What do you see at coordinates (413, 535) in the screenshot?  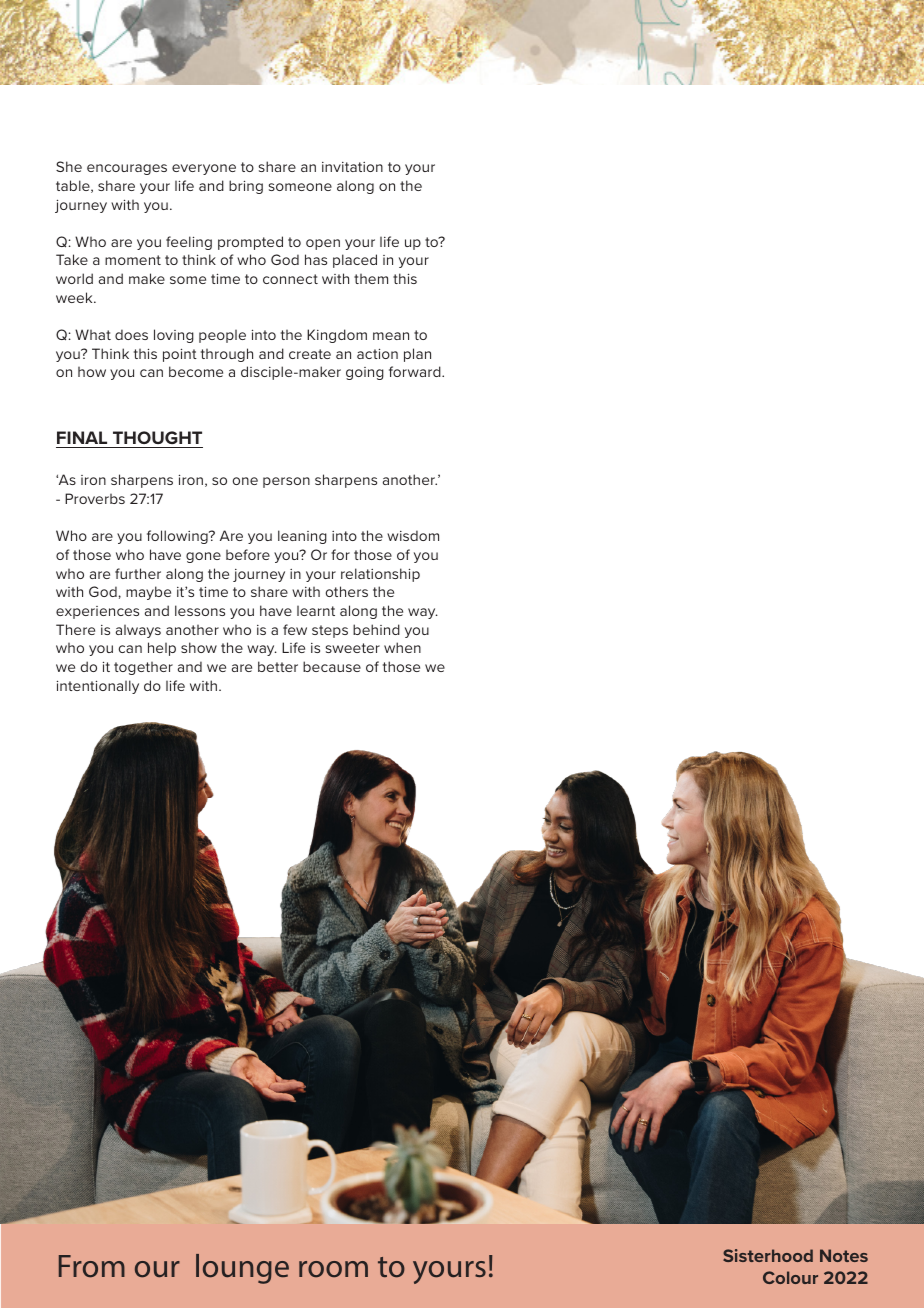 I see `wisdom` at bounding box center [413, 535].
